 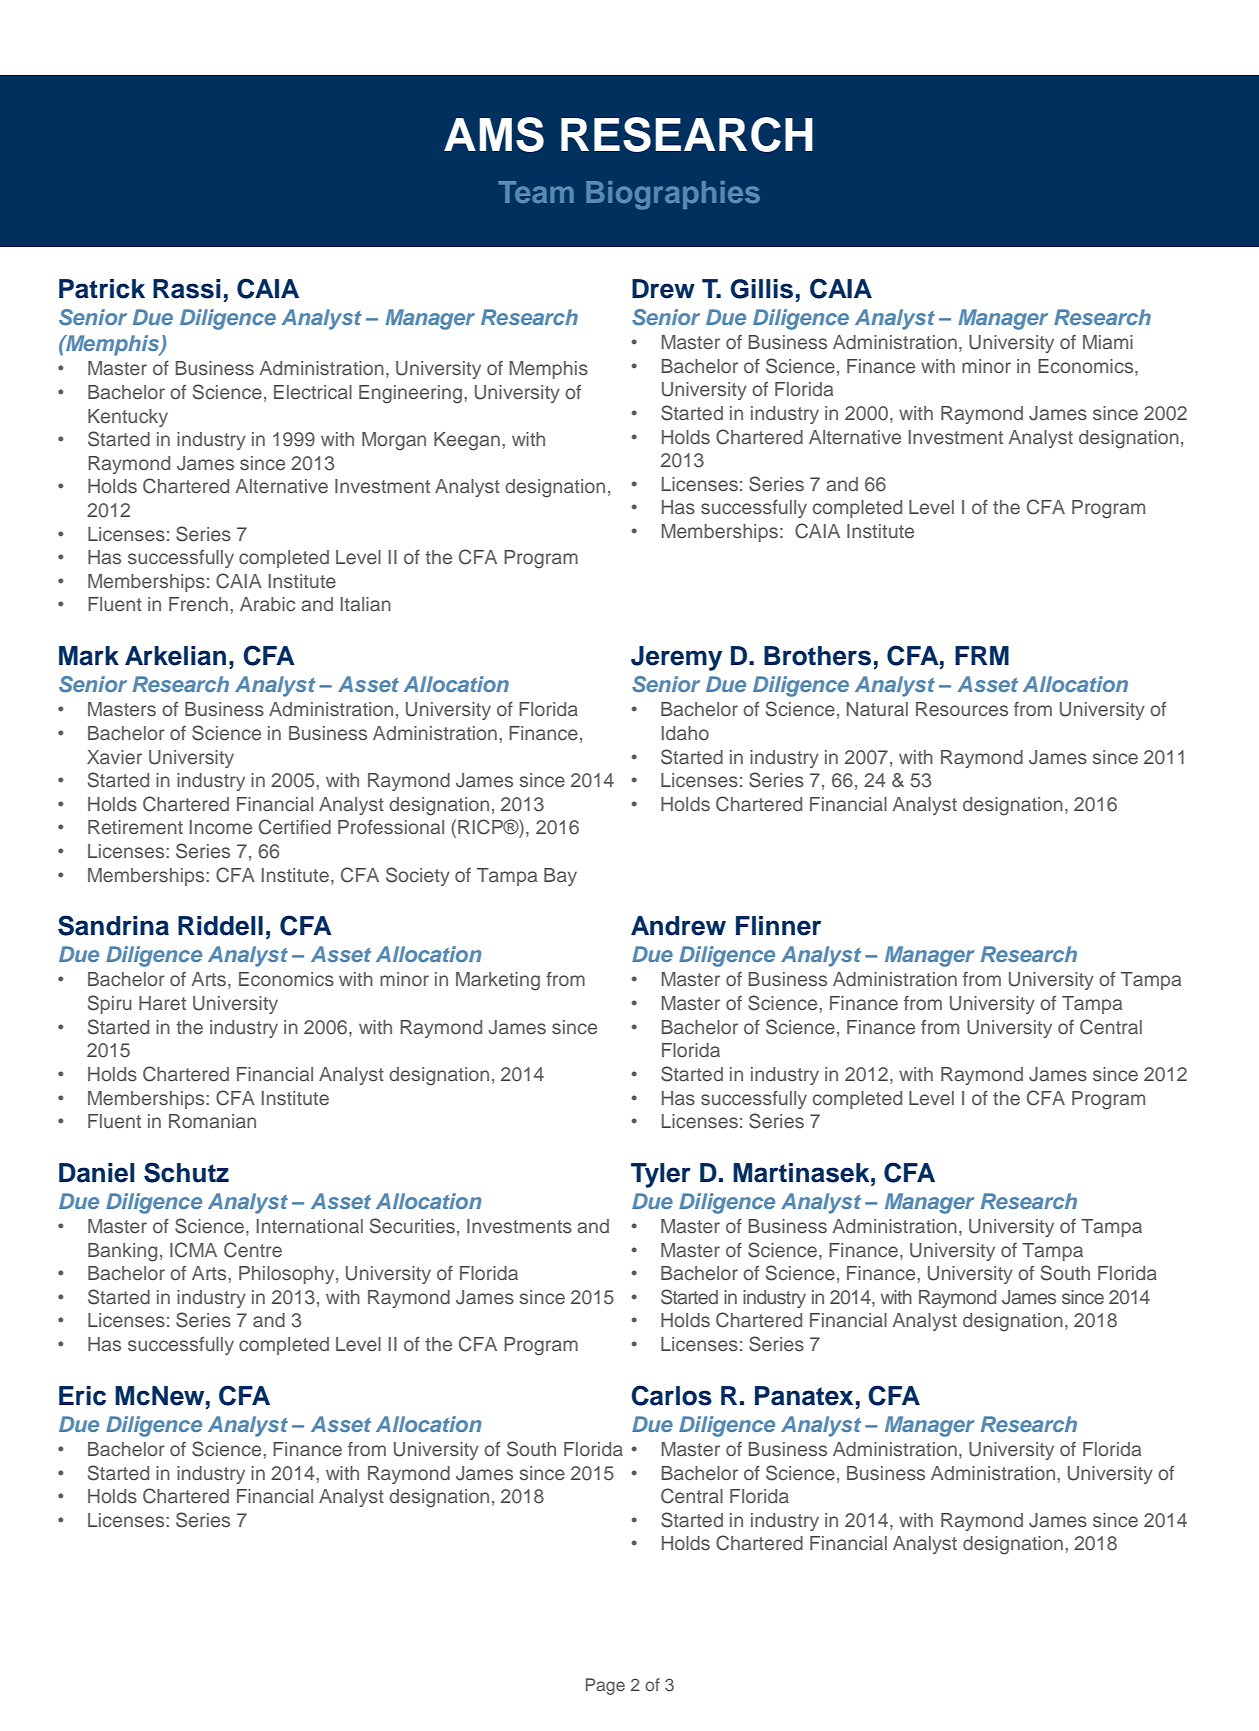 What do you see at coordinates (671, 1395) in the screenshot?
I see `Carlos` at bounding box center [671, 1395].
